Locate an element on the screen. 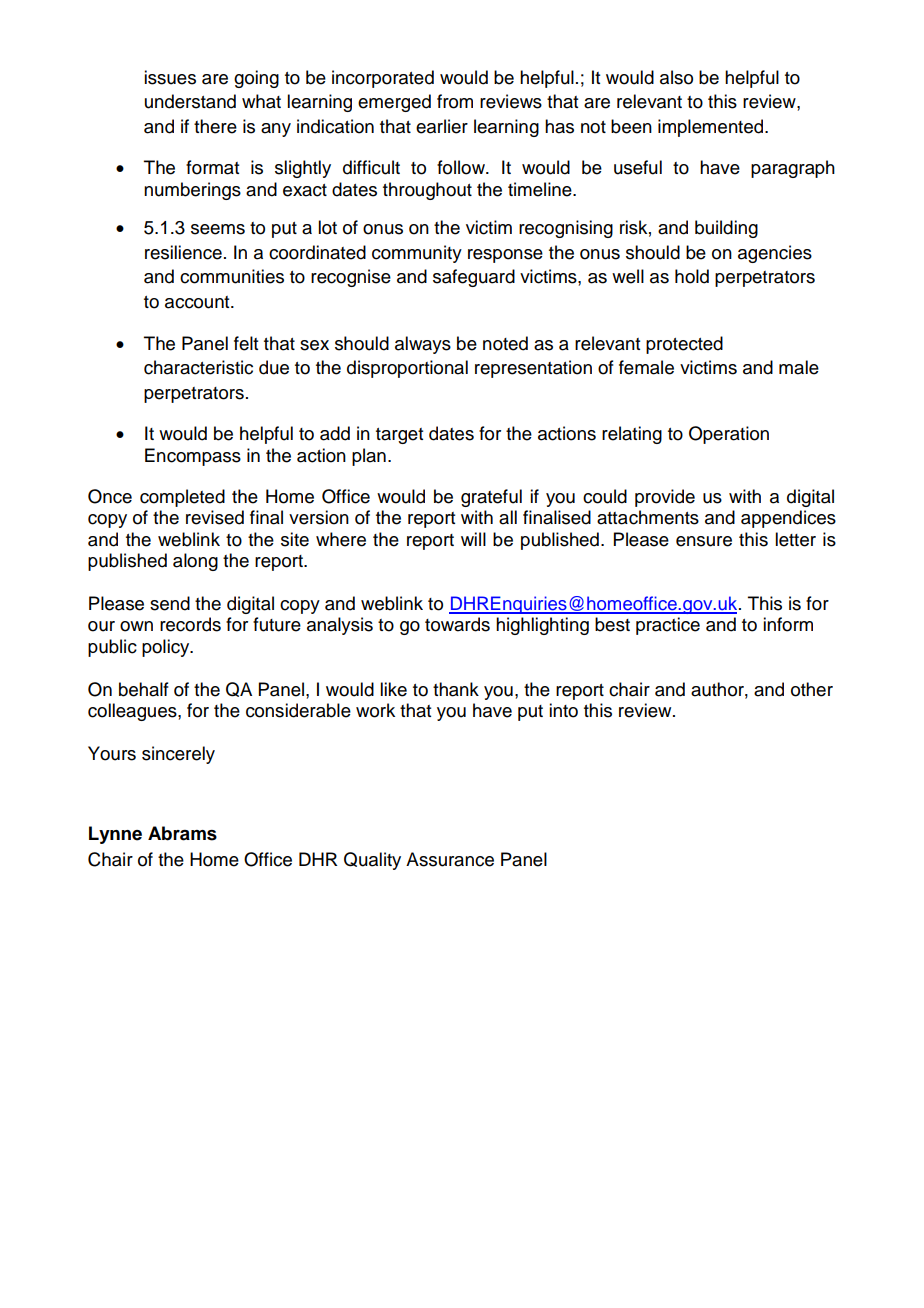  Assurance is located at coordinates (450, 859).
